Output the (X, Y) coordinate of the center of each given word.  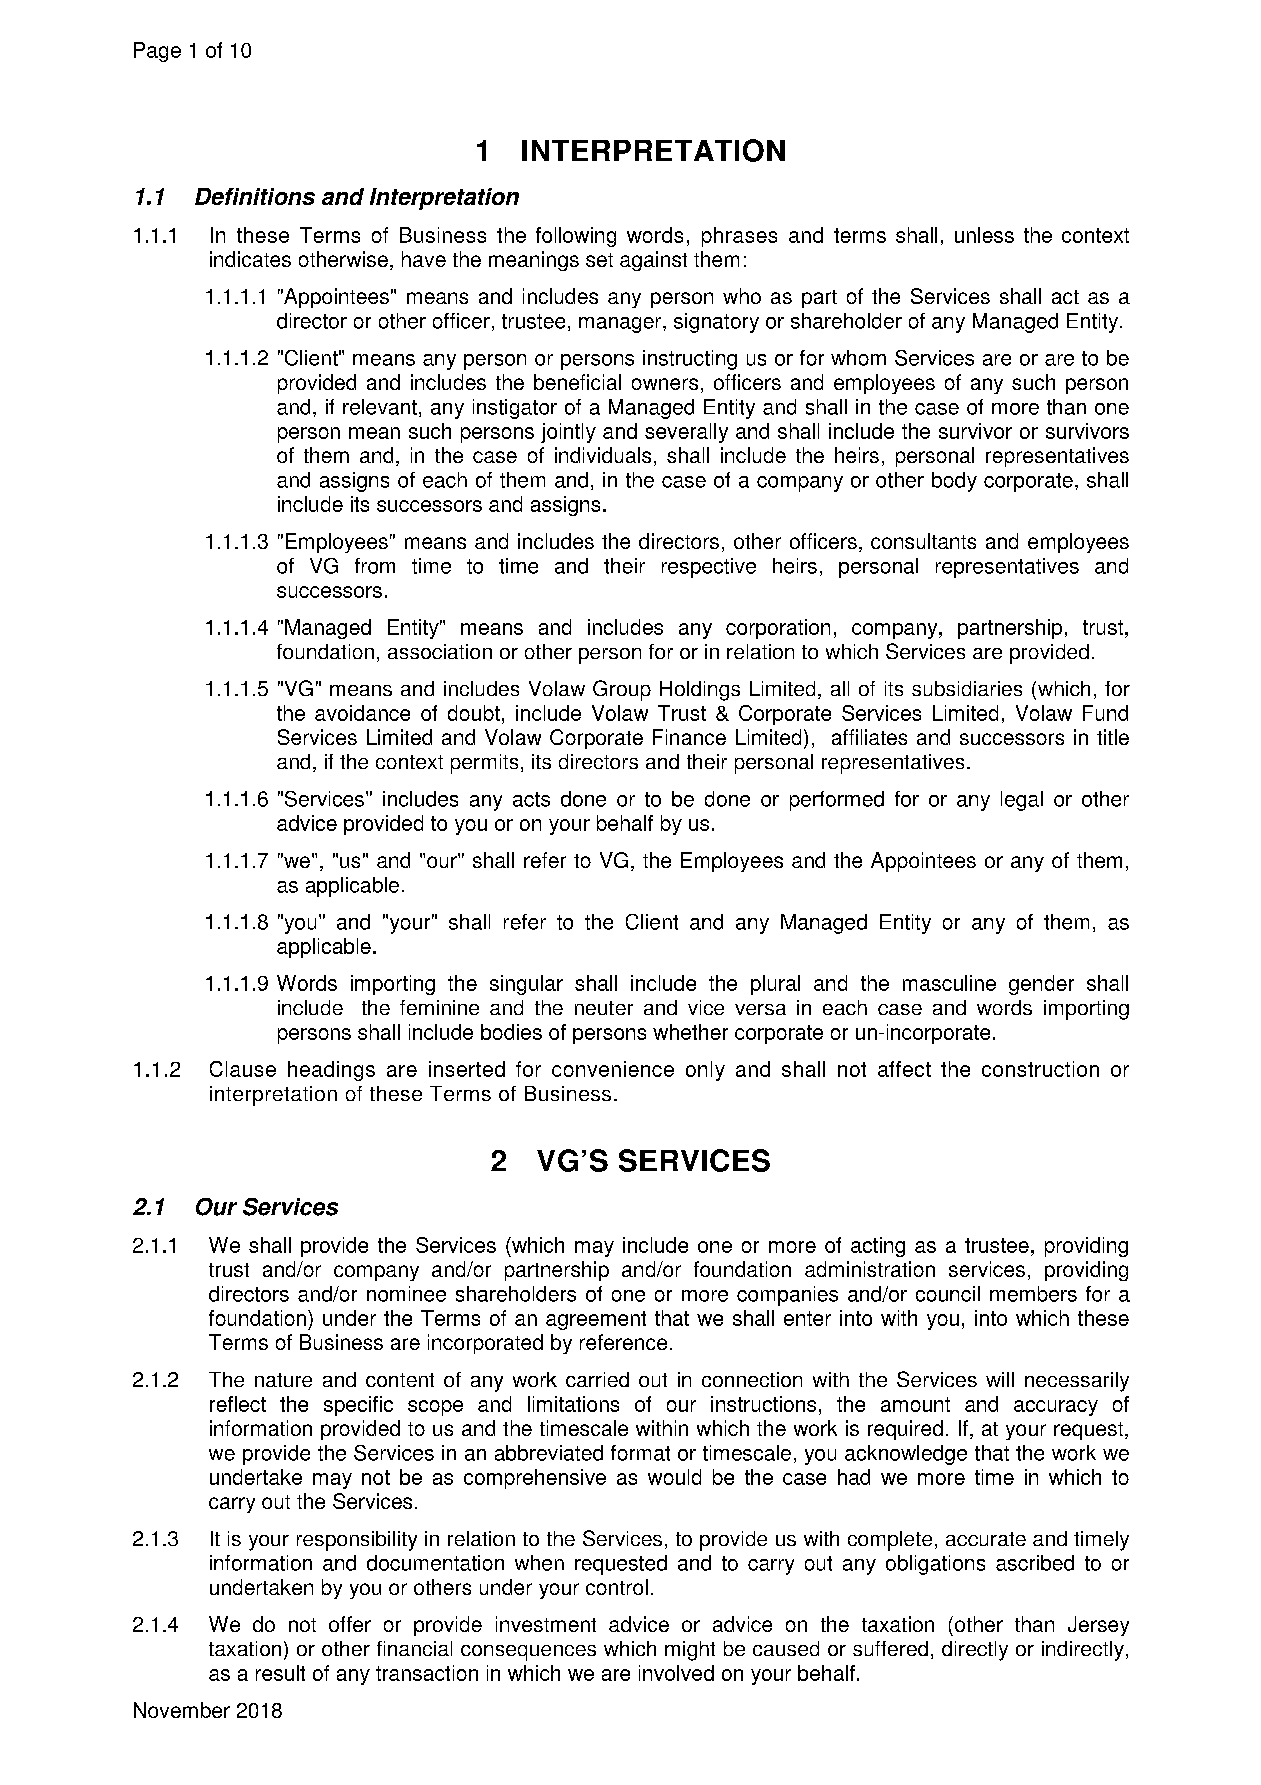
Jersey (1098, 1626)
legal (1022, 801)
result (280, 1673)
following (576, 237)
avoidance (362, 713)
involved (676, 1673)
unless (984, 235)
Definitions (255, 196)
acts (531, 799)
